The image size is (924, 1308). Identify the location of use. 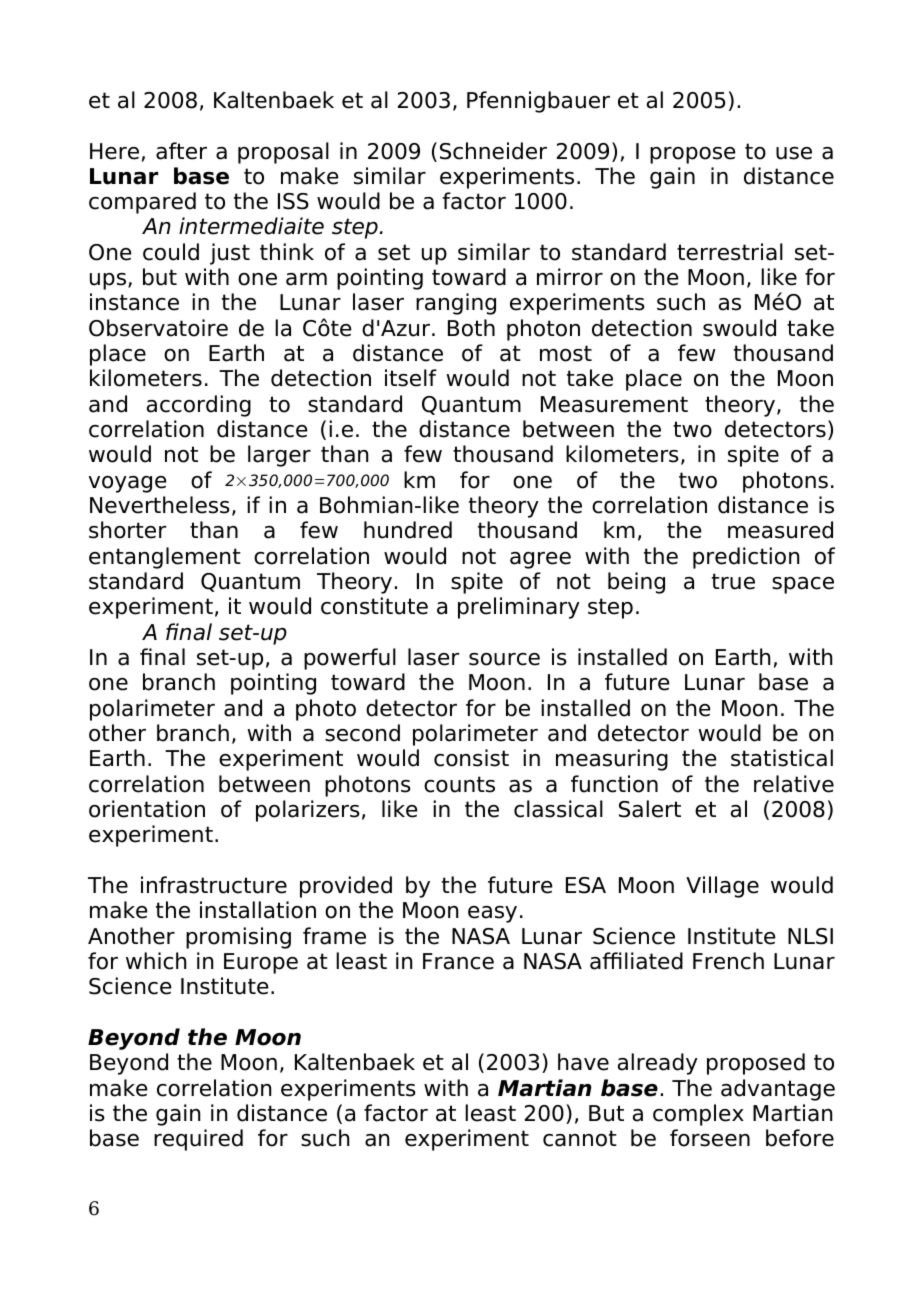
(794, 153).
